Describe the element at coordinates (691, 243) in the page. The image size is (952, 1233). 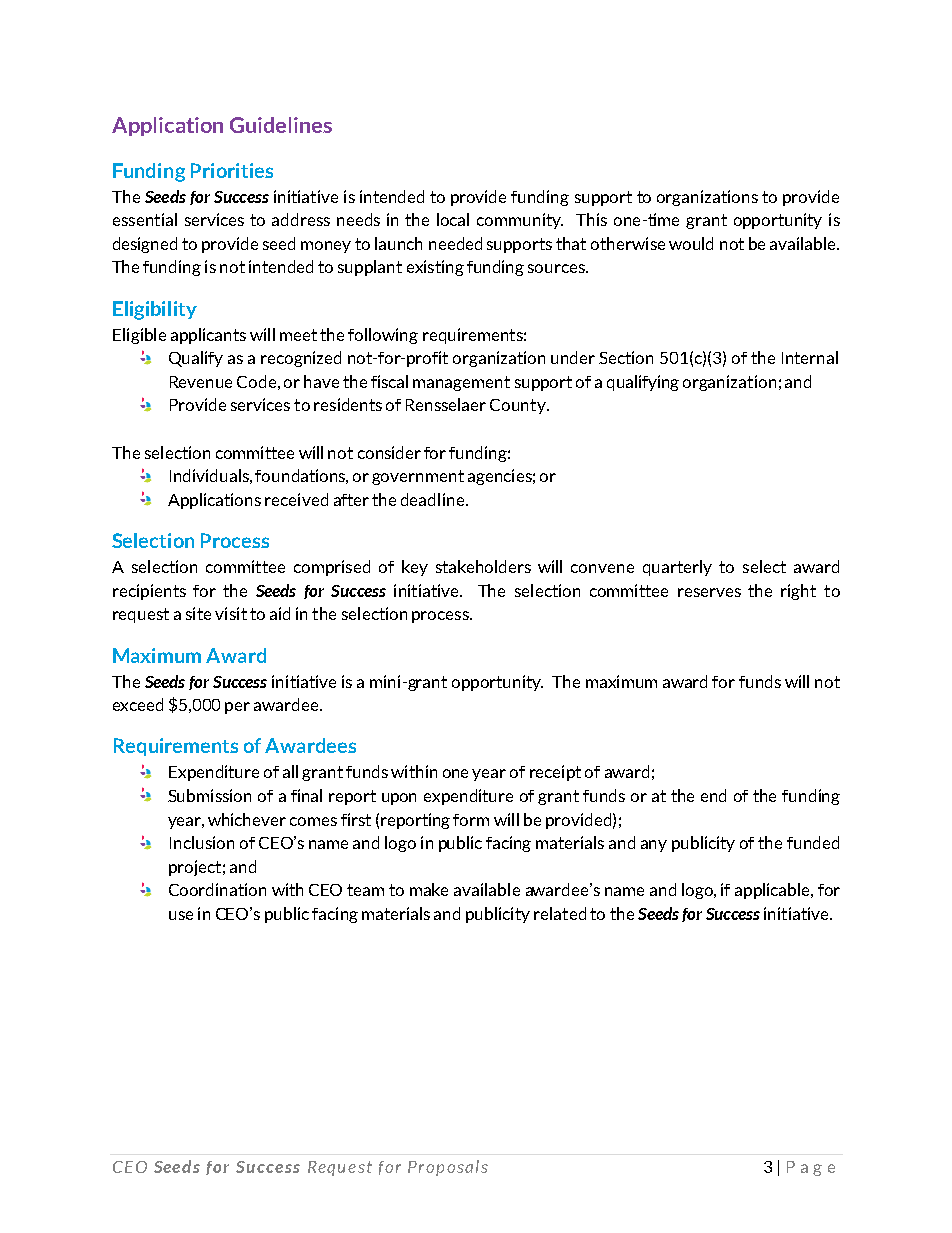
I see `would` at that location.
